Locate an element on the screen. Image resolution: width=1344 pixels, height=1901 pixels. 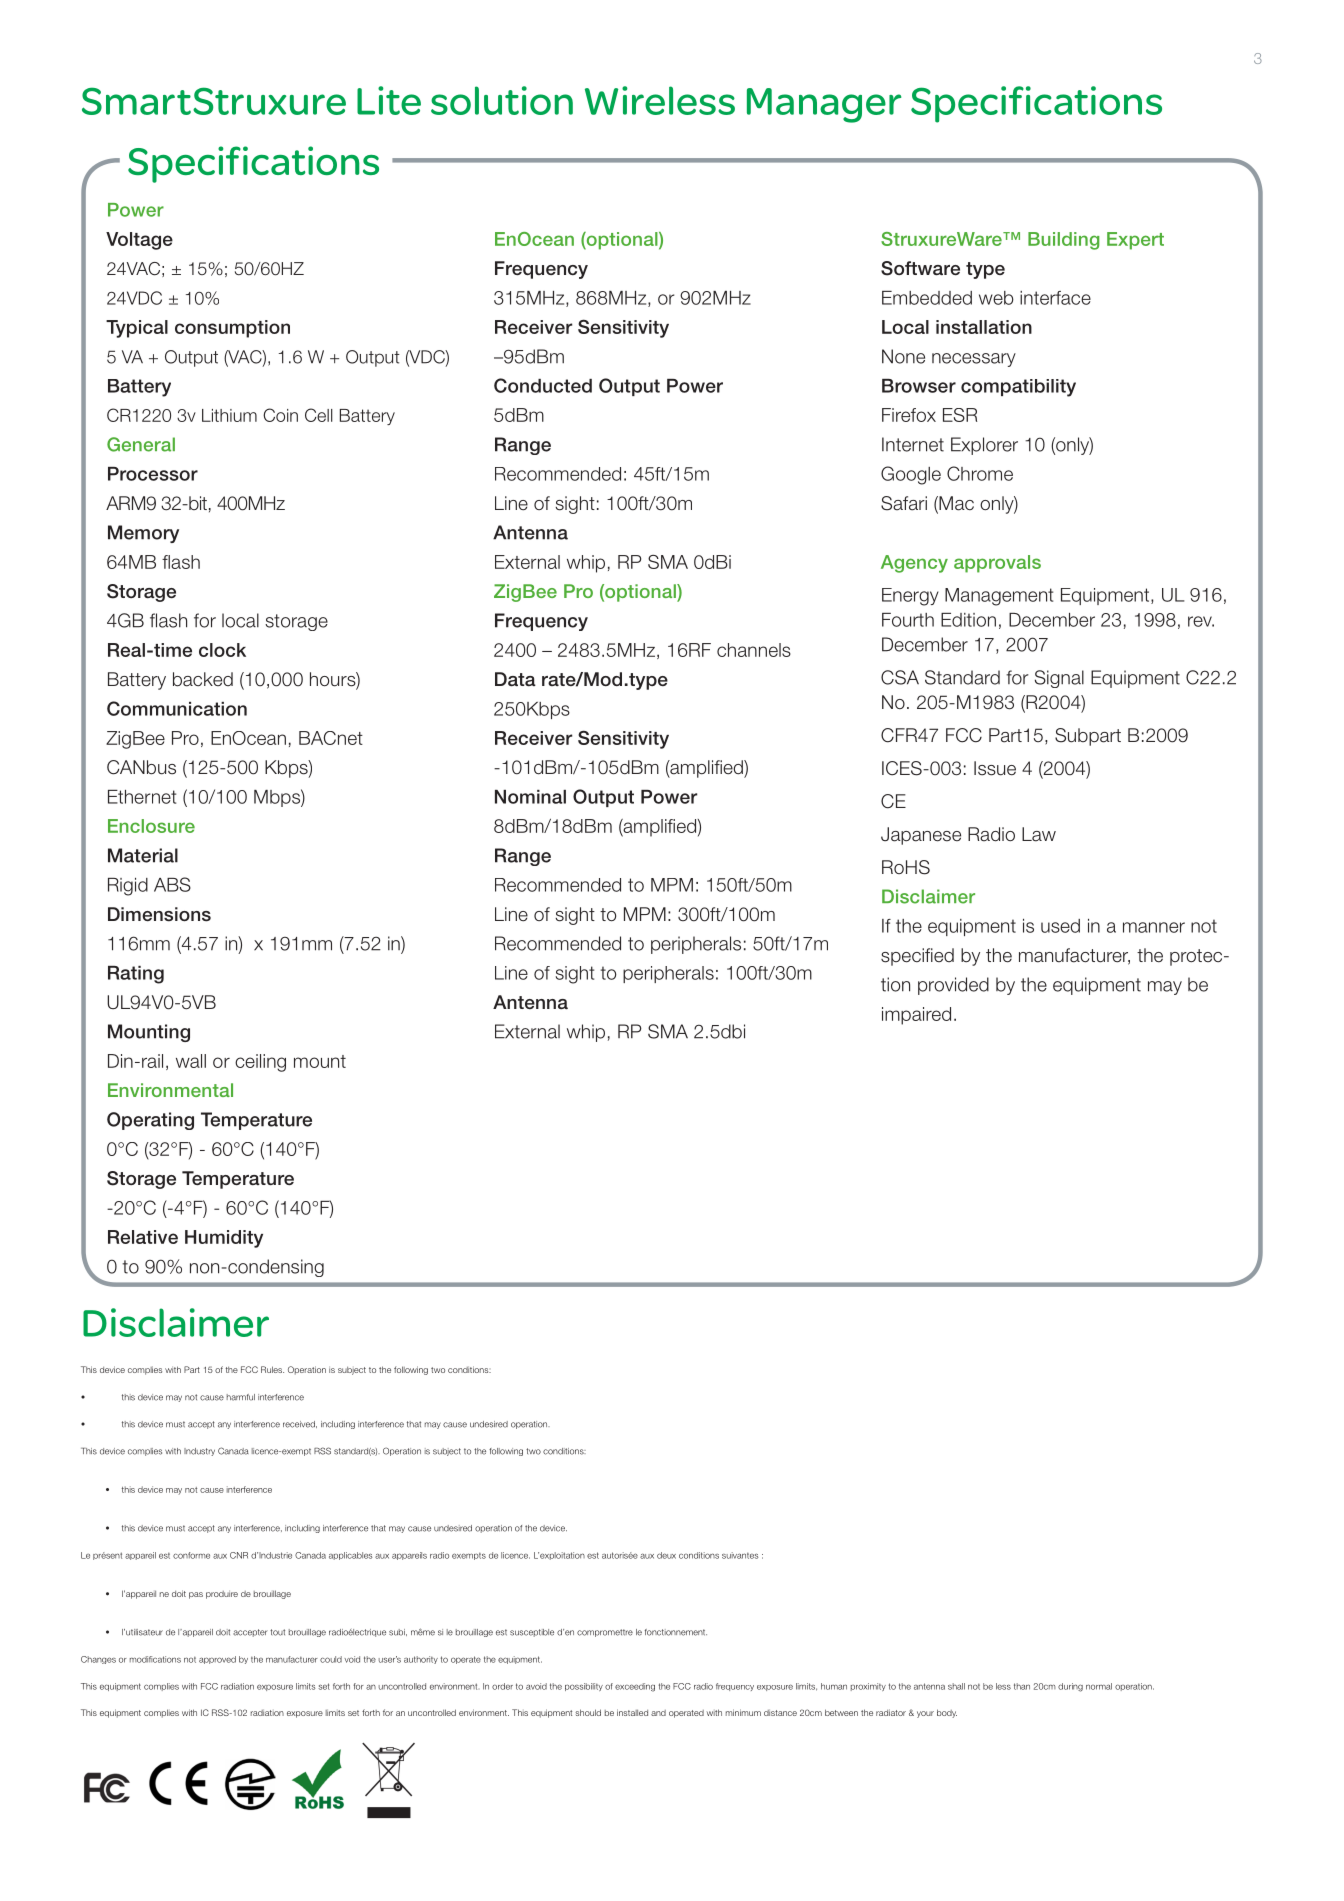
Nominal is located at coordinates (530, 797).
